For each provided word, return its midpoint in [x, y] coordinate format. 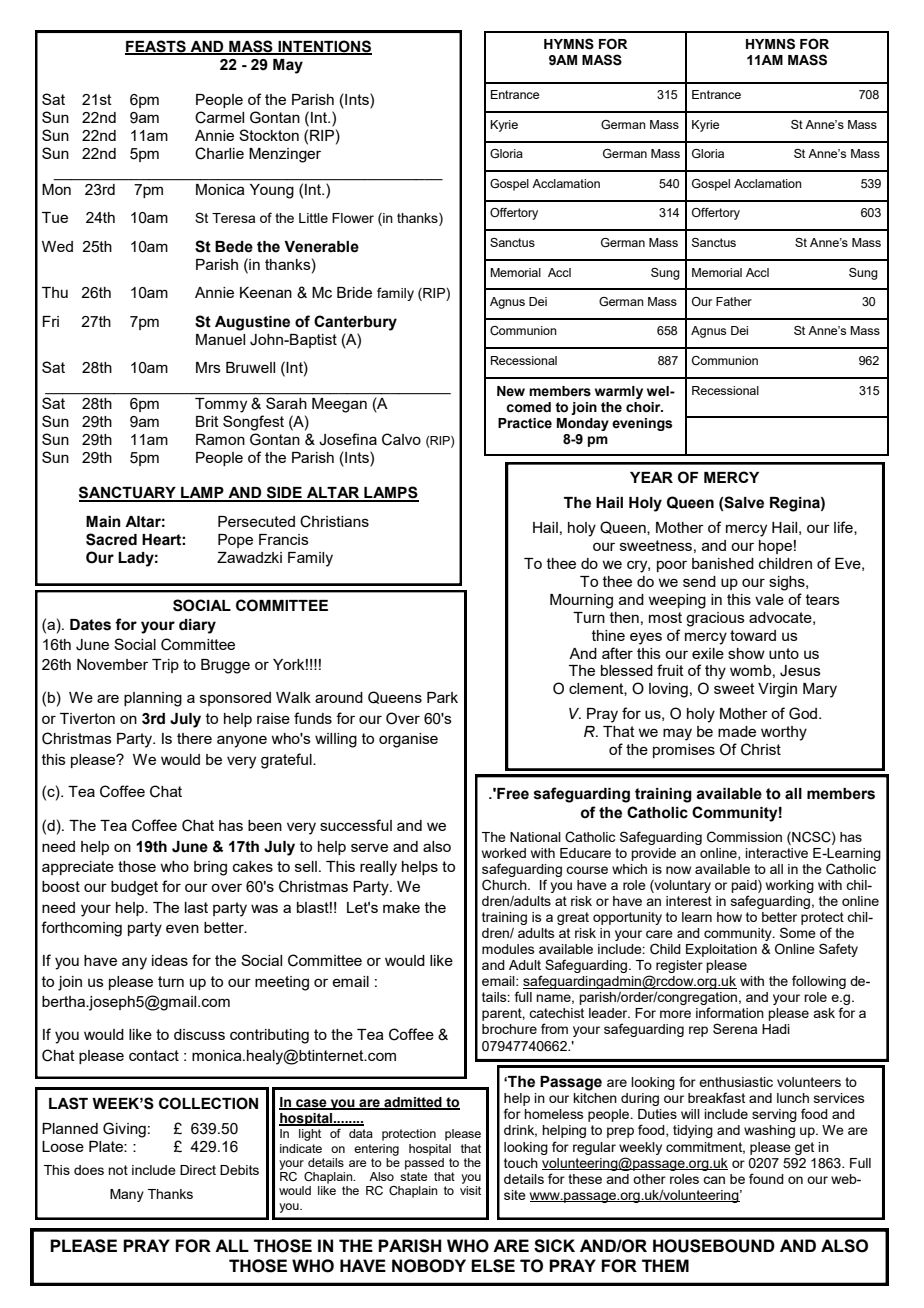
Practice [525, 423]
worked [504, 853]
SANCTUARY [128, 493]
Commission [744, 837]
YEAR [651, 477]
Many [127, 1195]
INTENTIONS [324, 47]
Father [734, 301]
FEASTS [156, 47]
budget [134, 888]
